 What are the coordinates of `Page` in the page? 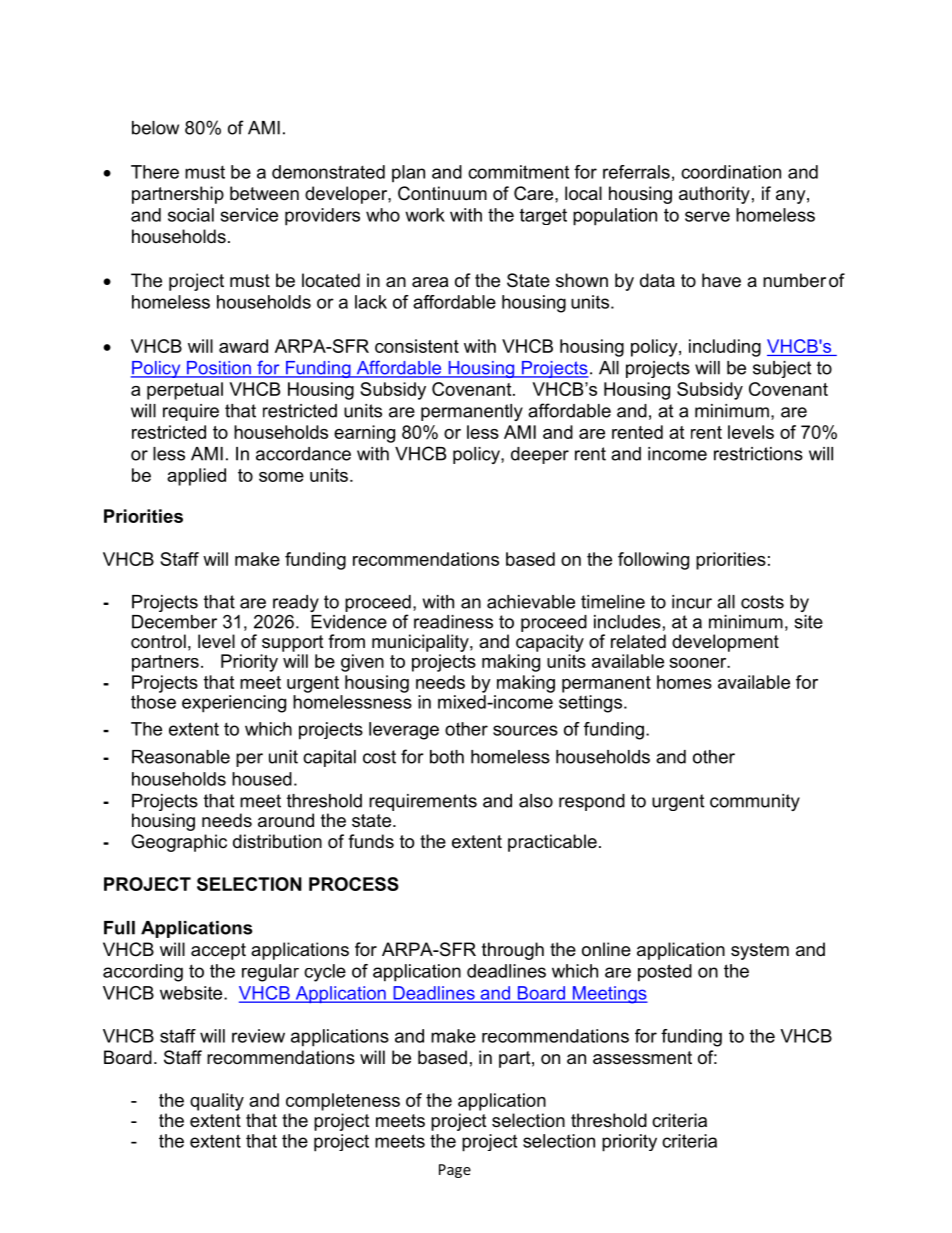 It's located at (455, 1171).
